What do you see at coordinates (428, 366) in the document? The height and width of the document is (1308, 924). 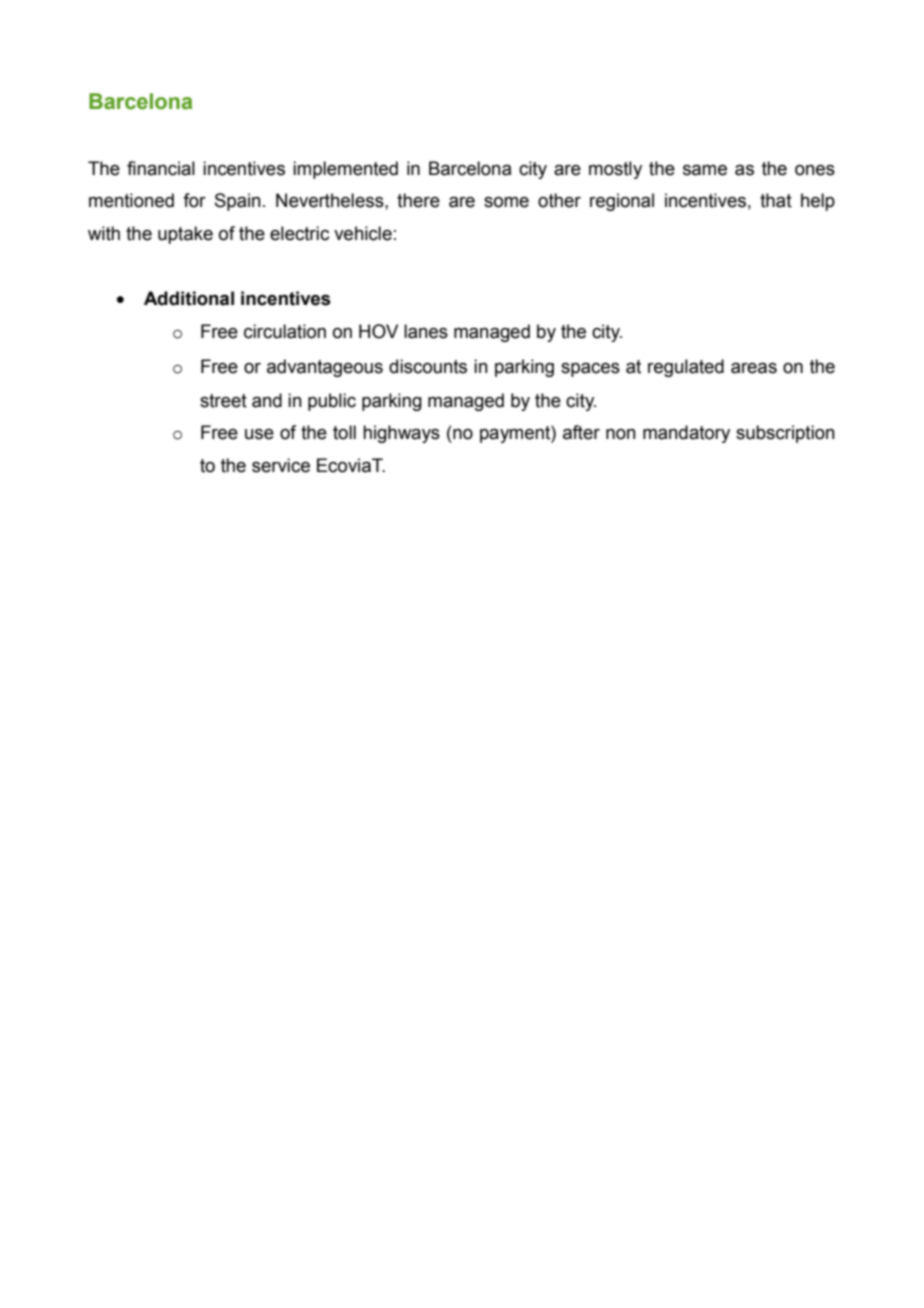 I see `discounts` at bounding box center [428, 366].
